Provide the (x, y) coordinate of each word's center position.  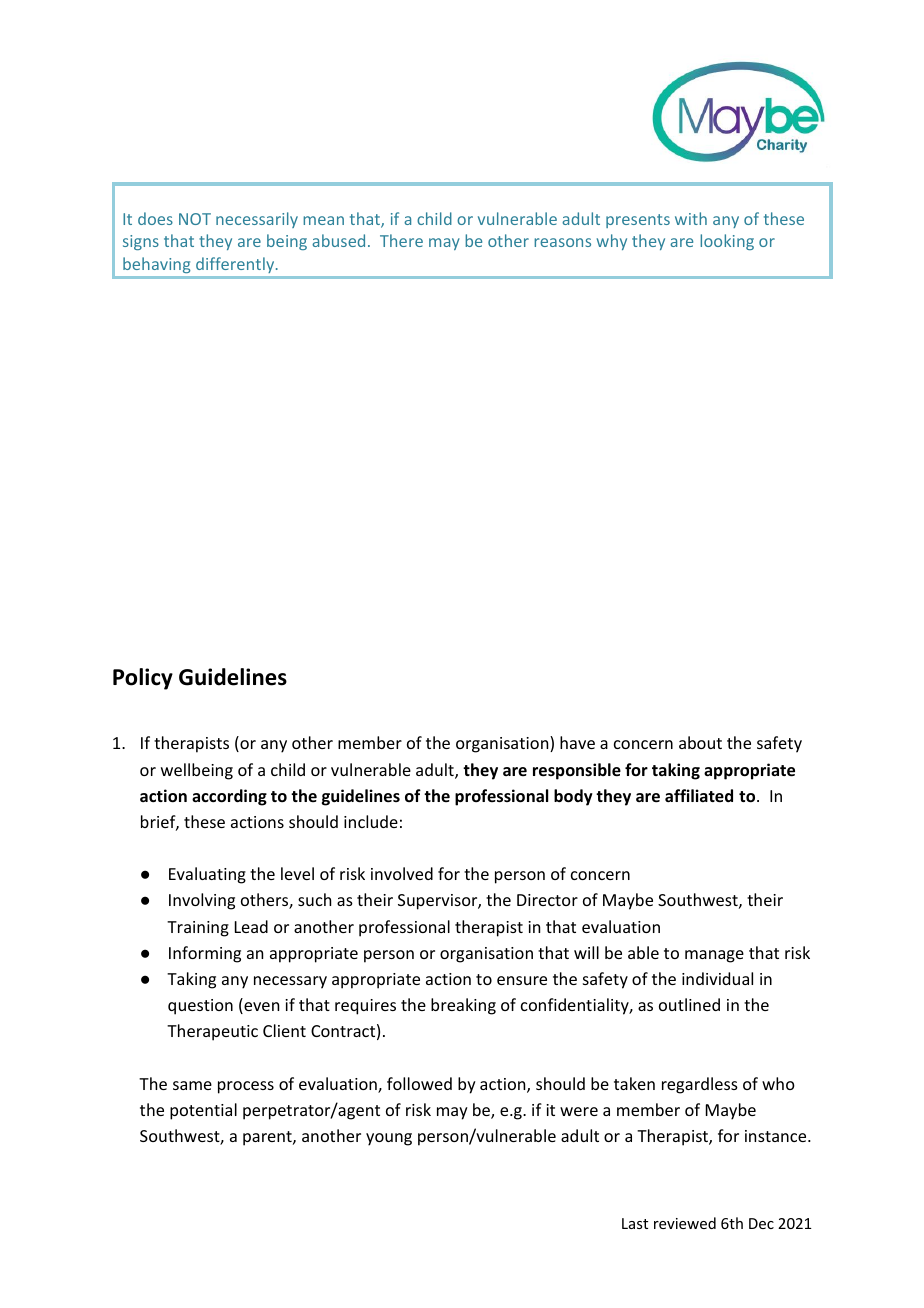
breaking (463, 1006)
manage (714, 956)
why (612, 242)
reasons (562, 242)
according (229, 797)
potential (203, 1111)
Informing (205, 954)
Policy (143, 679)
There (401, 240)
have (577, 742)
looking (727, 242)
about (700, 742)
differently (236, 265)
